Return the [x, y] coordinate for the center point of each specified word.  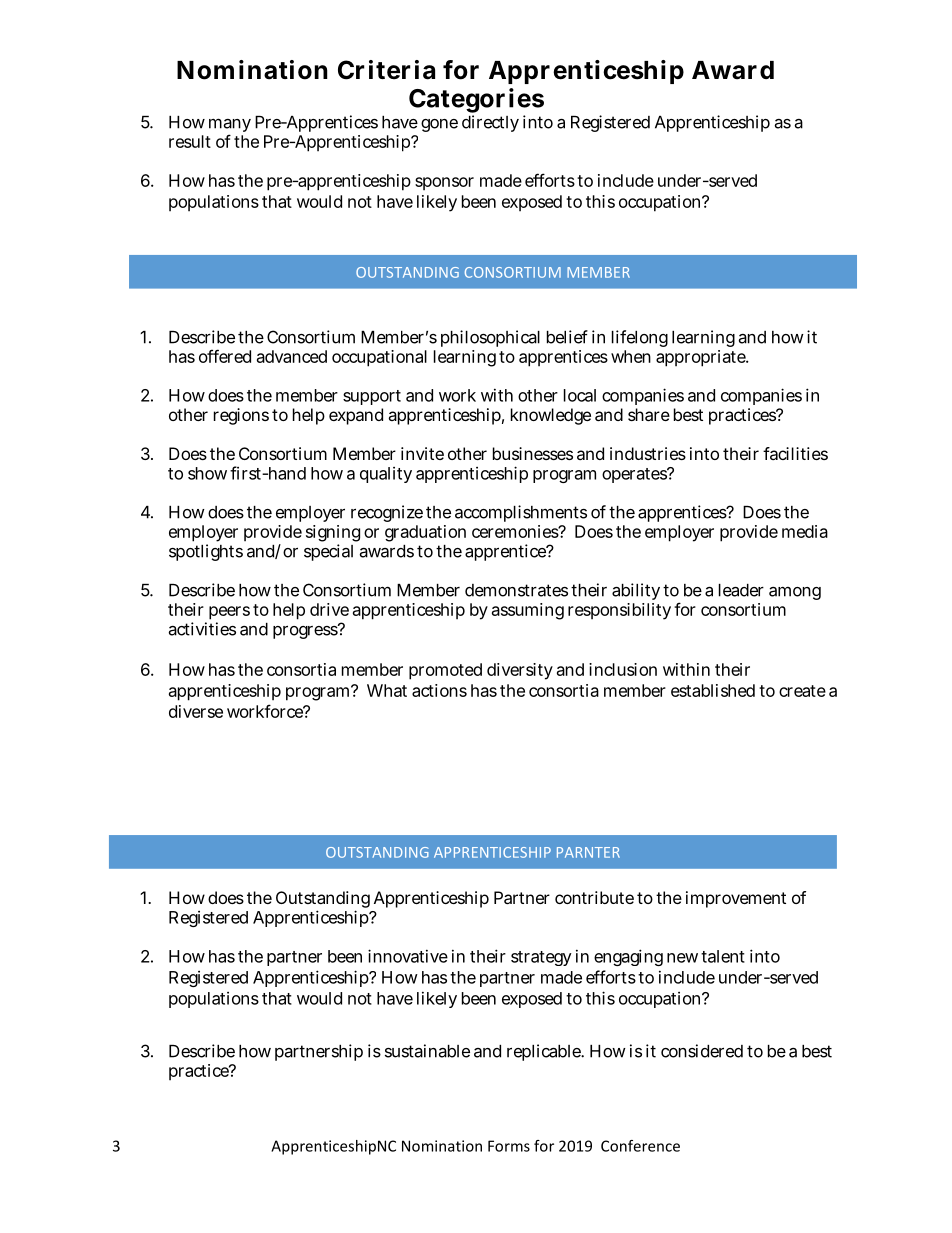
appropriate [701, 358]
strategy [541, 958]
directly [490, 123]
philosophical [490, 338]
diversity [520, 671]
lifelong [640, 338]
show [207, 473]
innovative [408, 956]
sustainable [427, 1051]
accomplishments [521, 513]
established [713, 690]
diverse [196, 711]
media [805, 531]
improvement [736, 899]
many [230, 126]
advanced [292, 356]
